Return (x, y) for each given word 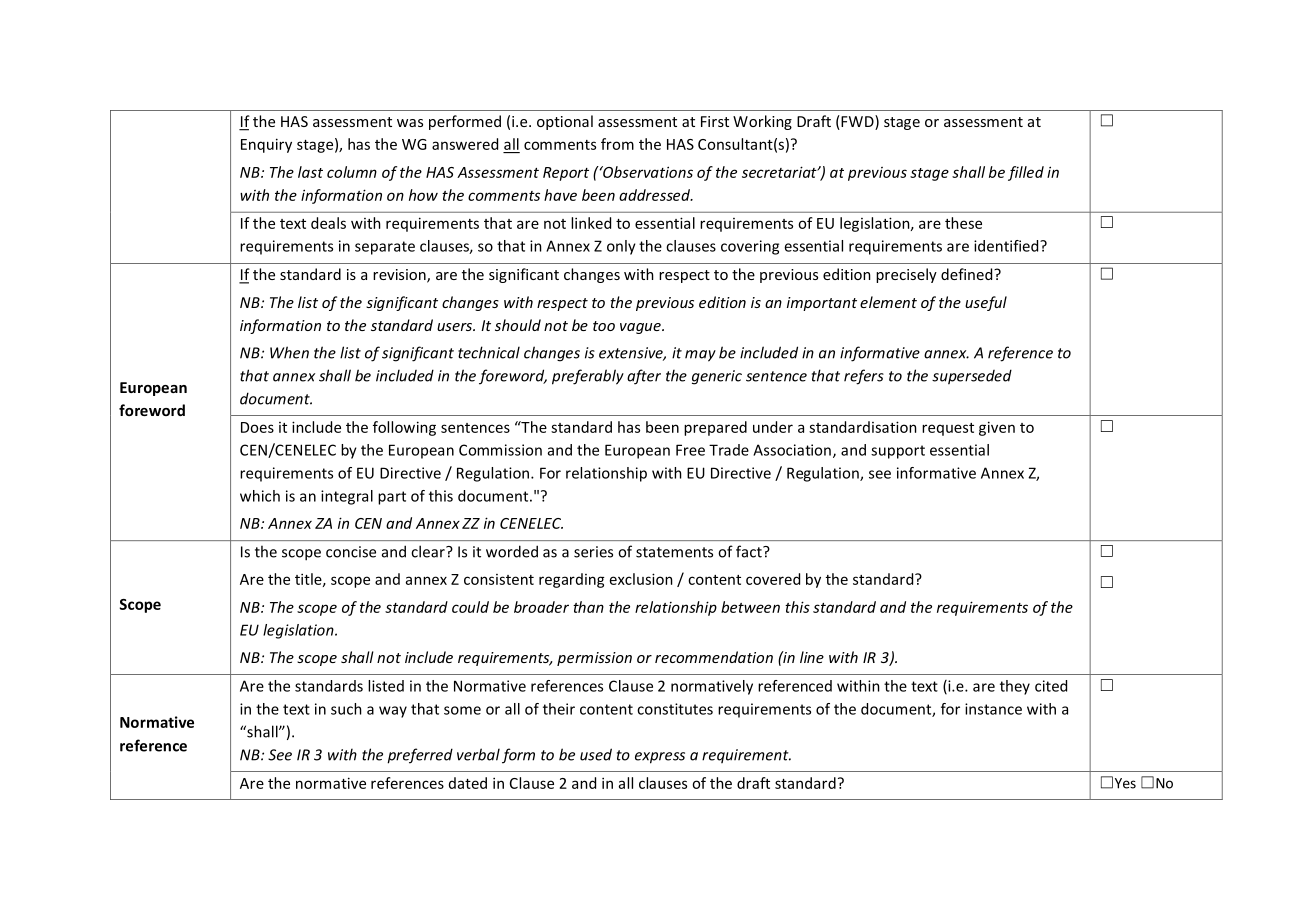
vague (641, 328)
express (660, 758)
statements (674, 552)
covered (773, 579)
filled (1026, 173)
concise (351, 552)
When (289, 352)
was (410, 123)
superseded (972, 377)
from (617, 144)
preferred (420, 756)
